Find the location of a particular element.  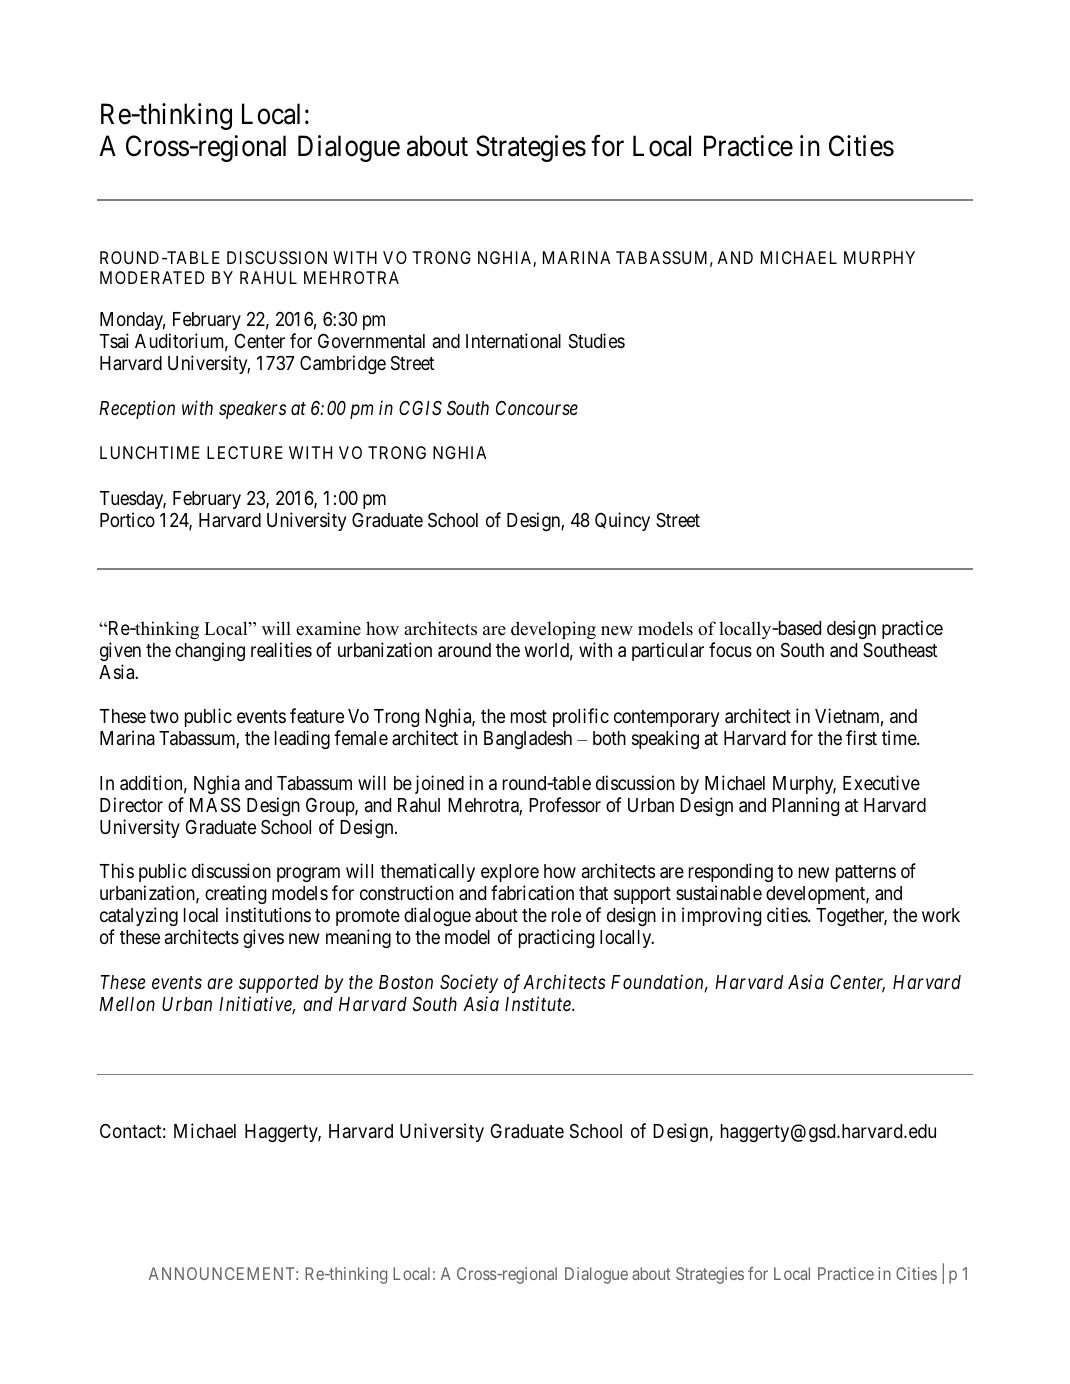

Together is located at coordinates (851, 917).
